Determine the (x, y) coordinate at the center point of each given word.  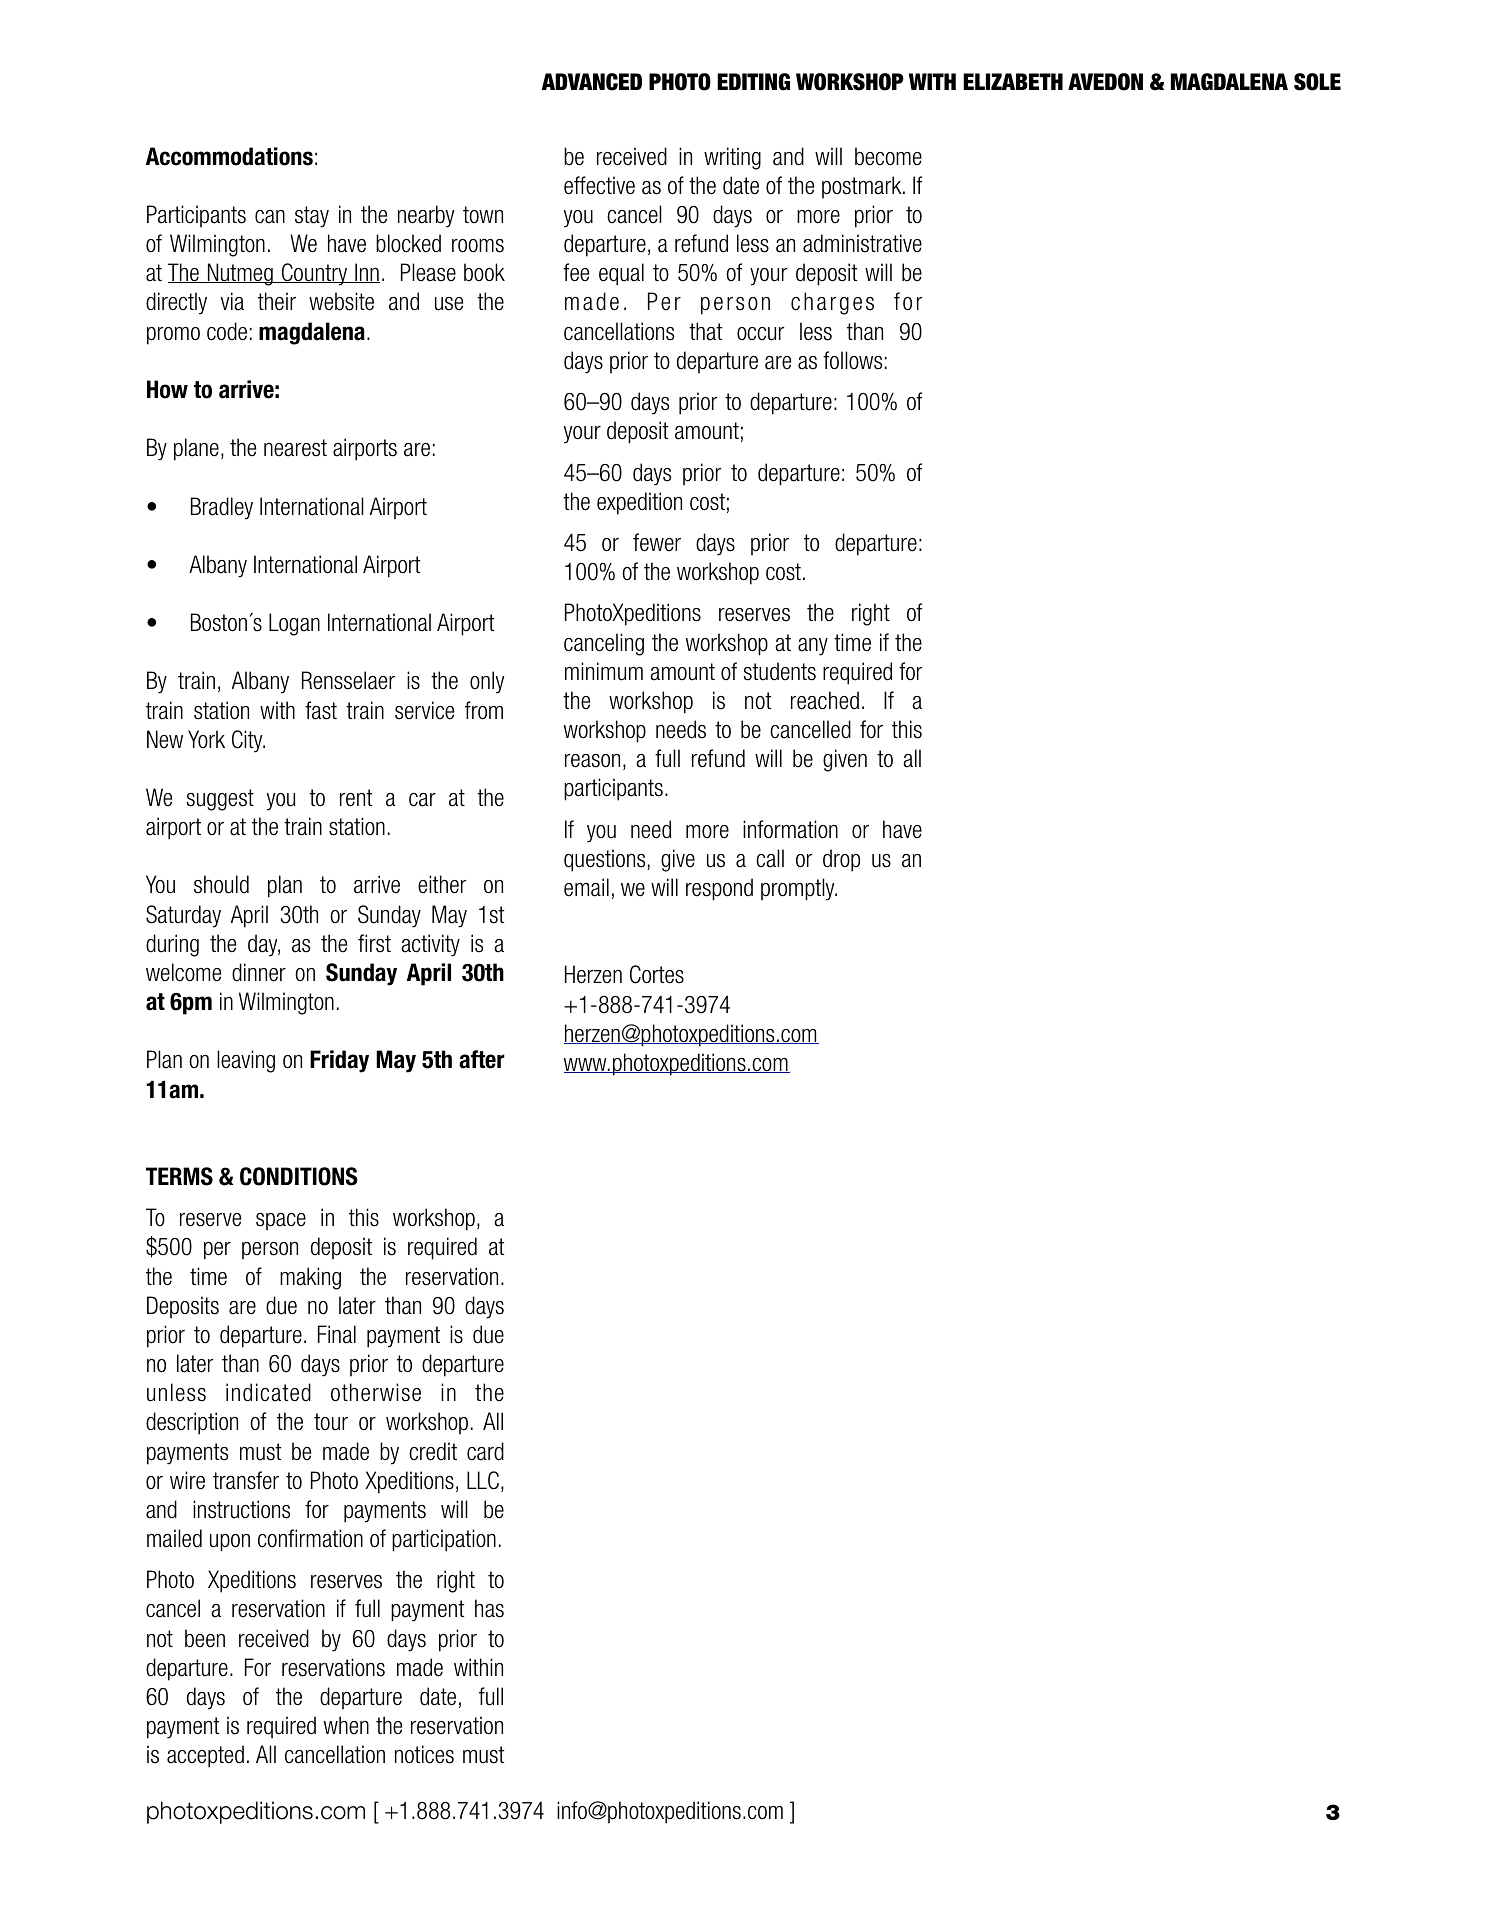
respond (719, 889)
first (374, 943)
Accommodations (229, 156)
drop (841, 860)
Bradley (222, 508)
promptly (799, 889)
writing (732, 158)
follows (852, 360)
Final (337, 1334)
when (346, 1725)
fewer (657, 542)
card (485, 1451)
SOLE (1317, 82)
